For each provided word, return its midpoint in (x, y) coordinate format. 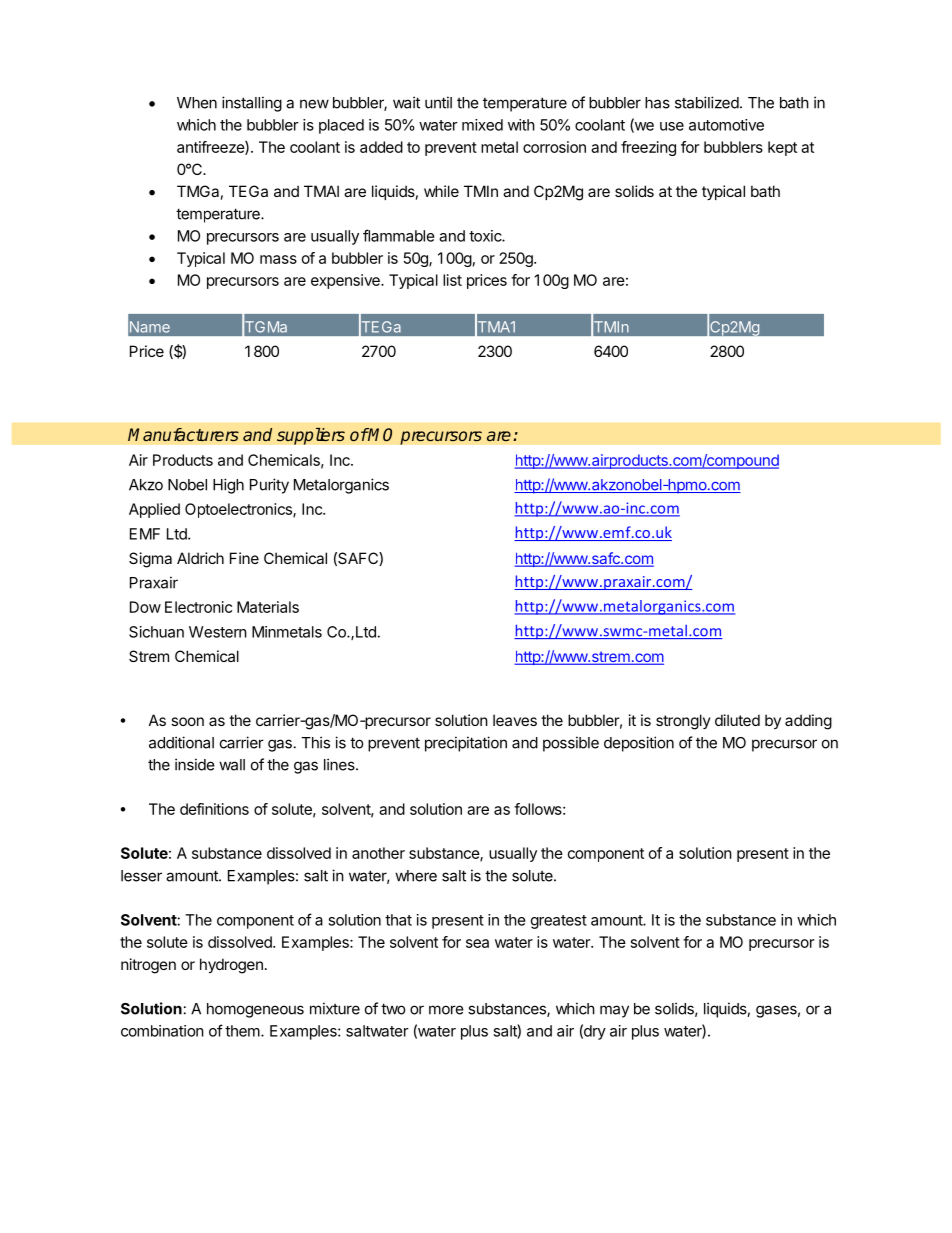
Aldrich (200, 558)
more (446, 1010)
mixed (482, 125)
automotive (726, 125)
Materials (268, 607)
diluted (737, 720)
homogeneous (255, 1010)
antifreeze (211, 148)
